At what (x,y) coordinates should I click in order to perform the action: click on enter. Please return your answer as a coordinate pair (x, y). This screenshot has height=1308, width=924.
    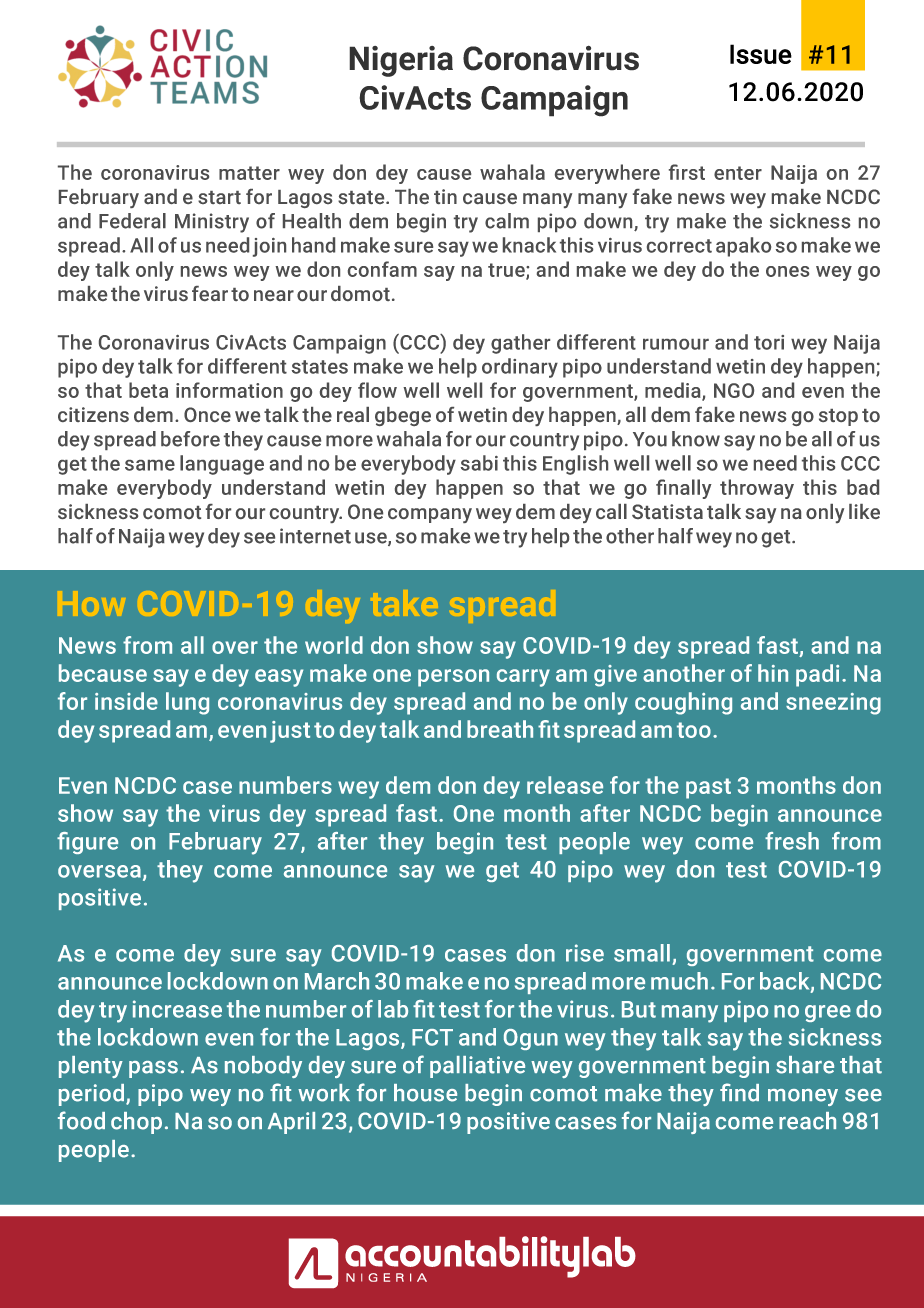
    Looking at the image, I should click on (738, 173).
